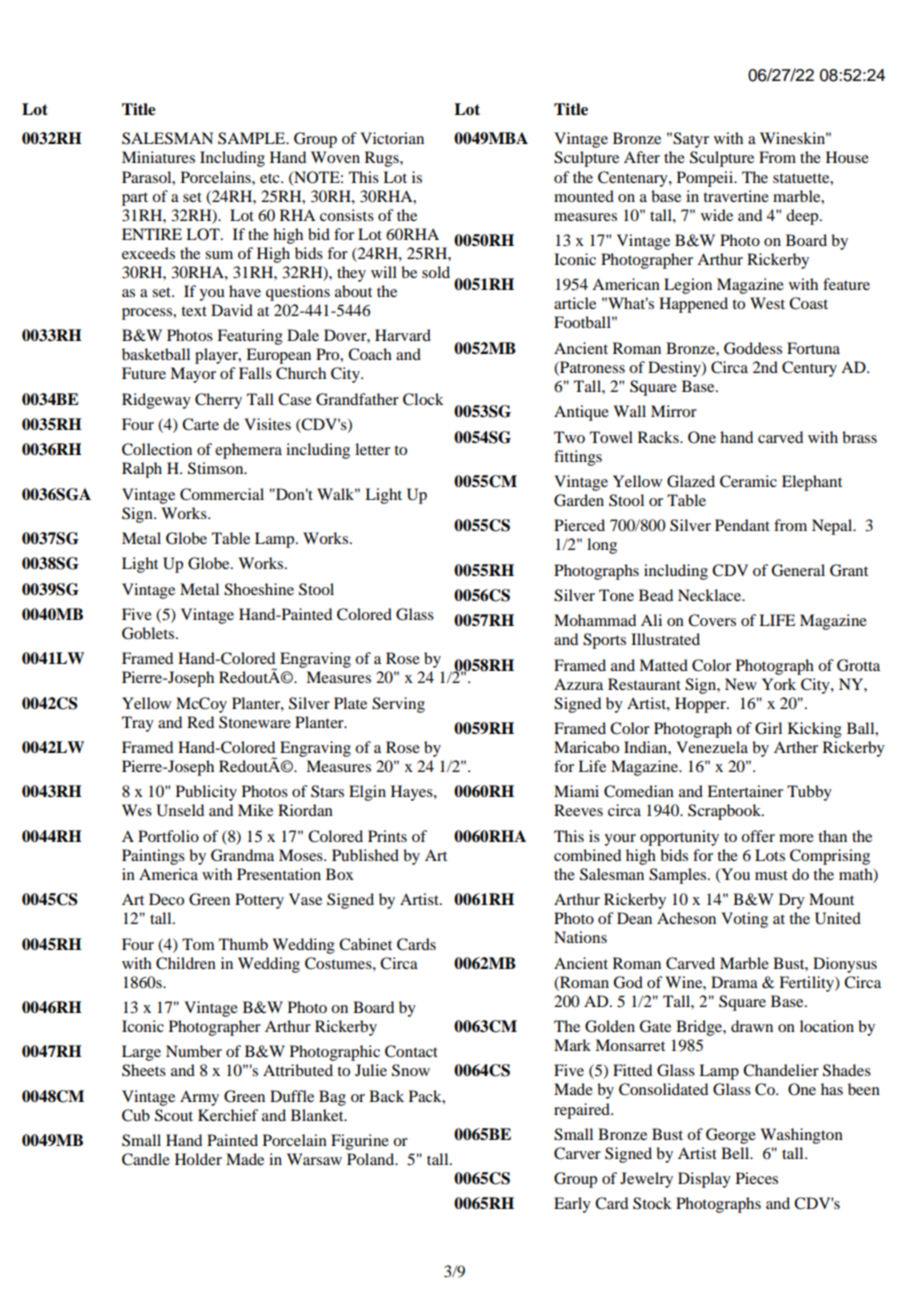  Describe the element at coordinates (577, 1153) in the image. I see `Carver` at that location.
